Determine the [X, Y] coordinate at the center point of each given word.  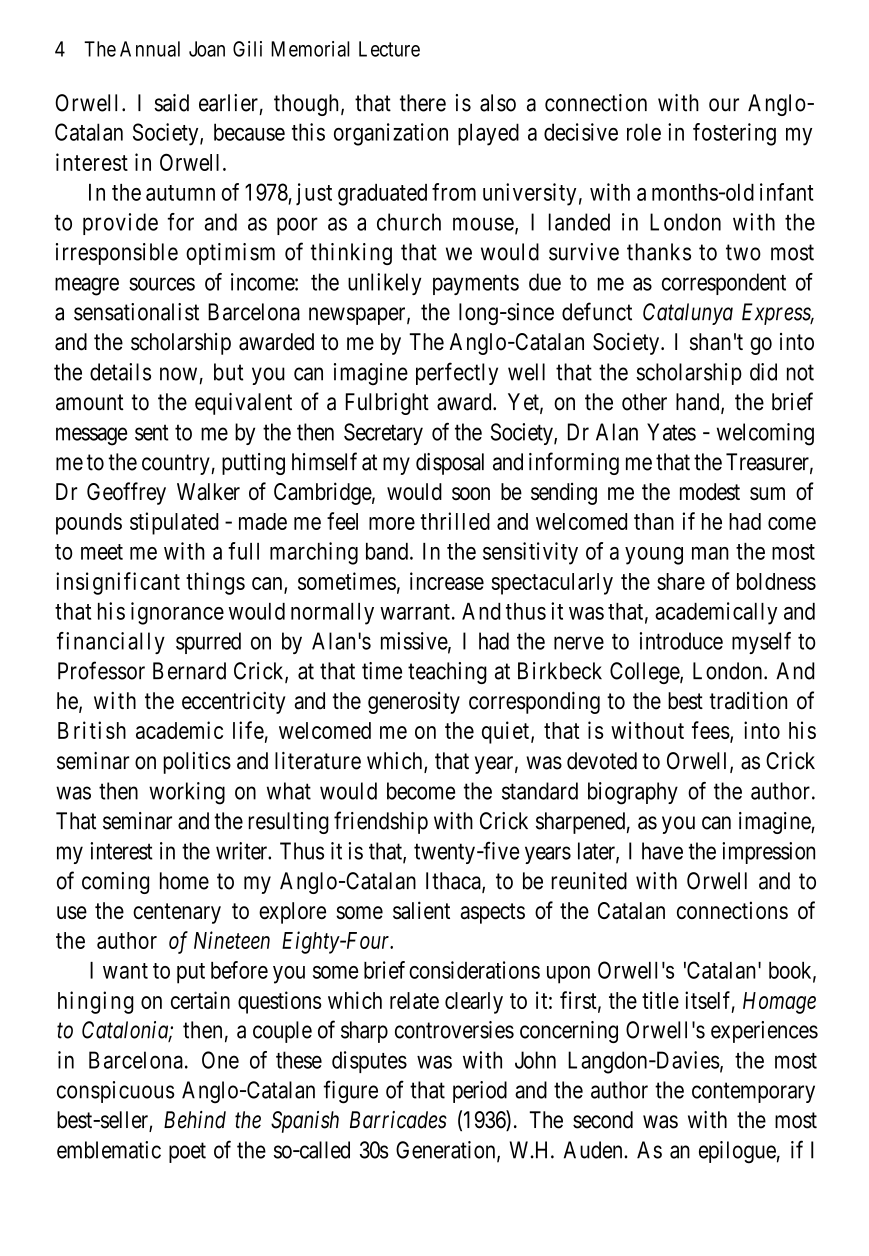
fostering [734, 134]
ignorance [177, 613]
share [681, 581]
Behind [195, 1120]
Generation [447, 1151]
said [171, 103]
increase [447, 581]
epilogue [737, 1152]
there [423, 103]
